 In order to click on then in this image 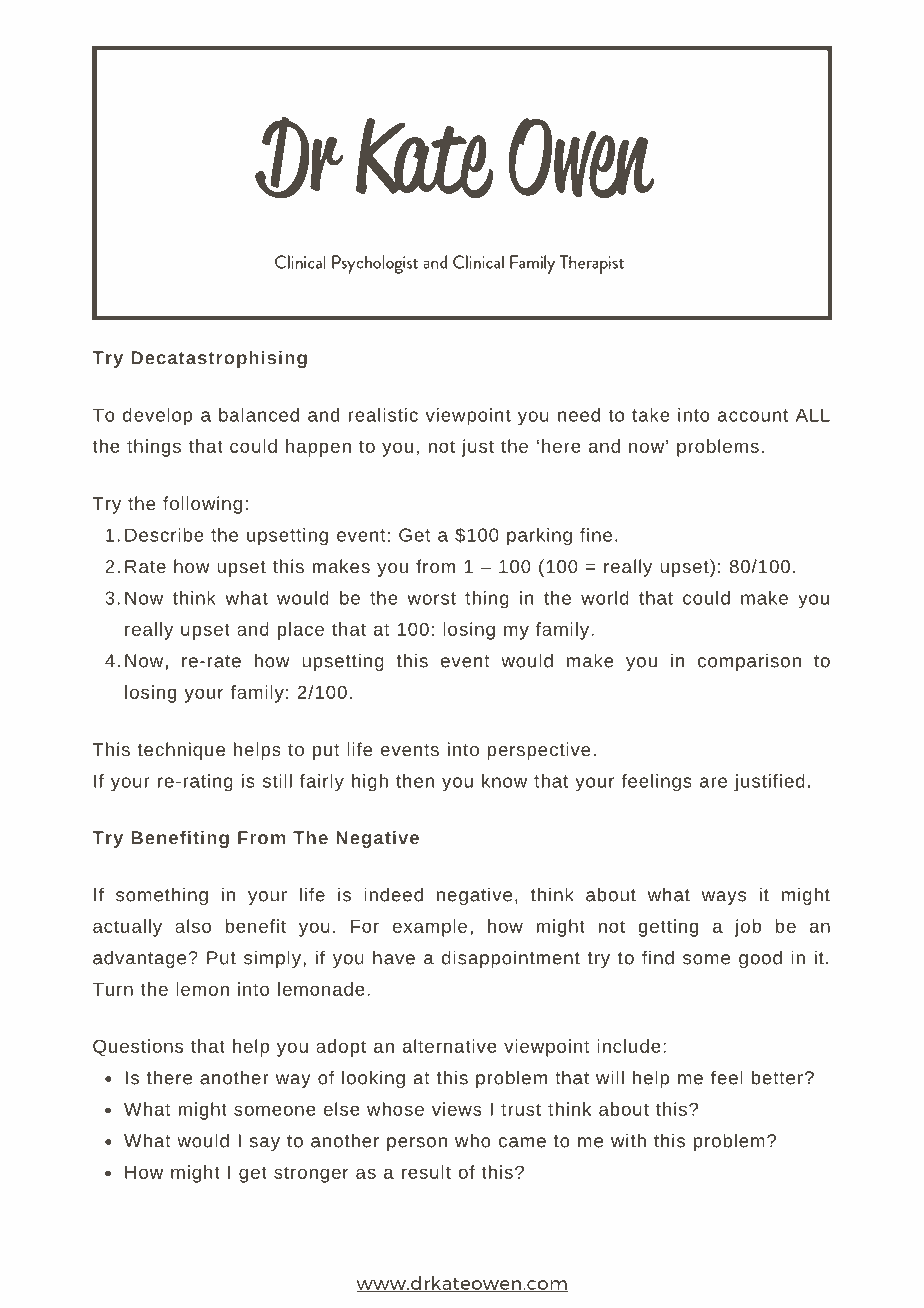, I will do `click(415, 781)`.
